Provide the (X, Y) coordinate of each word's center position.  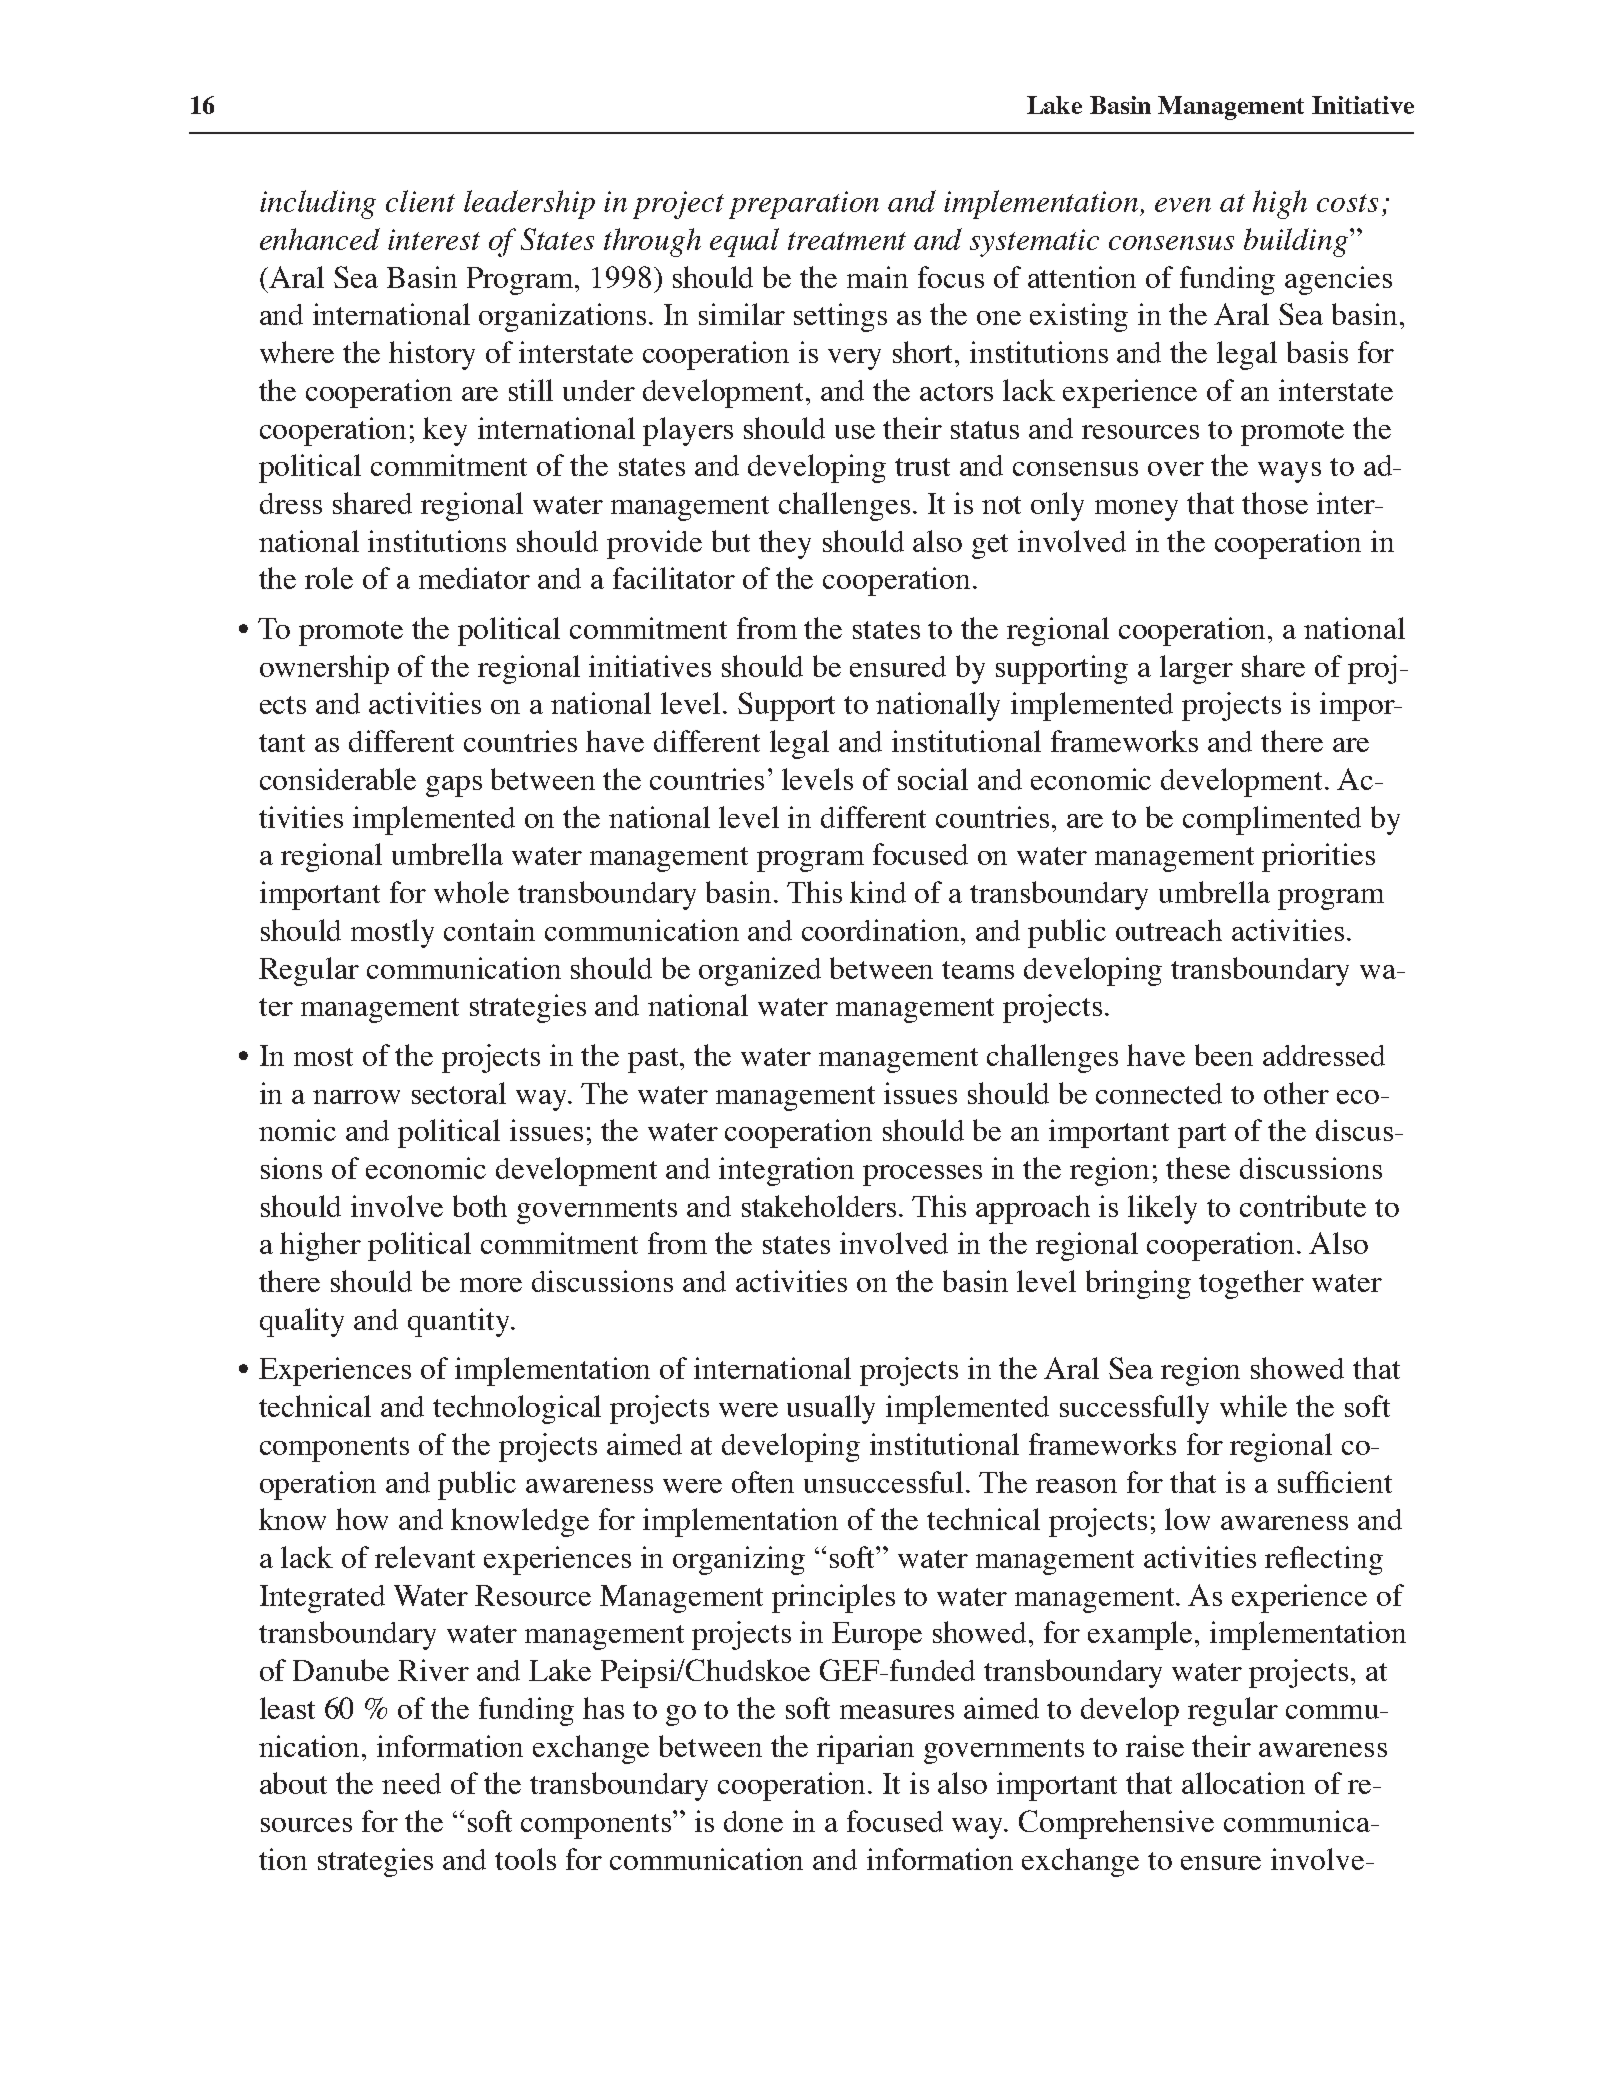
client (420, 201)
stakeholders (819, 1206)
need (411, 1783)
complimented (1272, 820)
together (1251, 1284)
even (1183, 205)
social (933, 779)
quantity (460, 1322)
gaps (454, 786)
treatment (847, 241)
